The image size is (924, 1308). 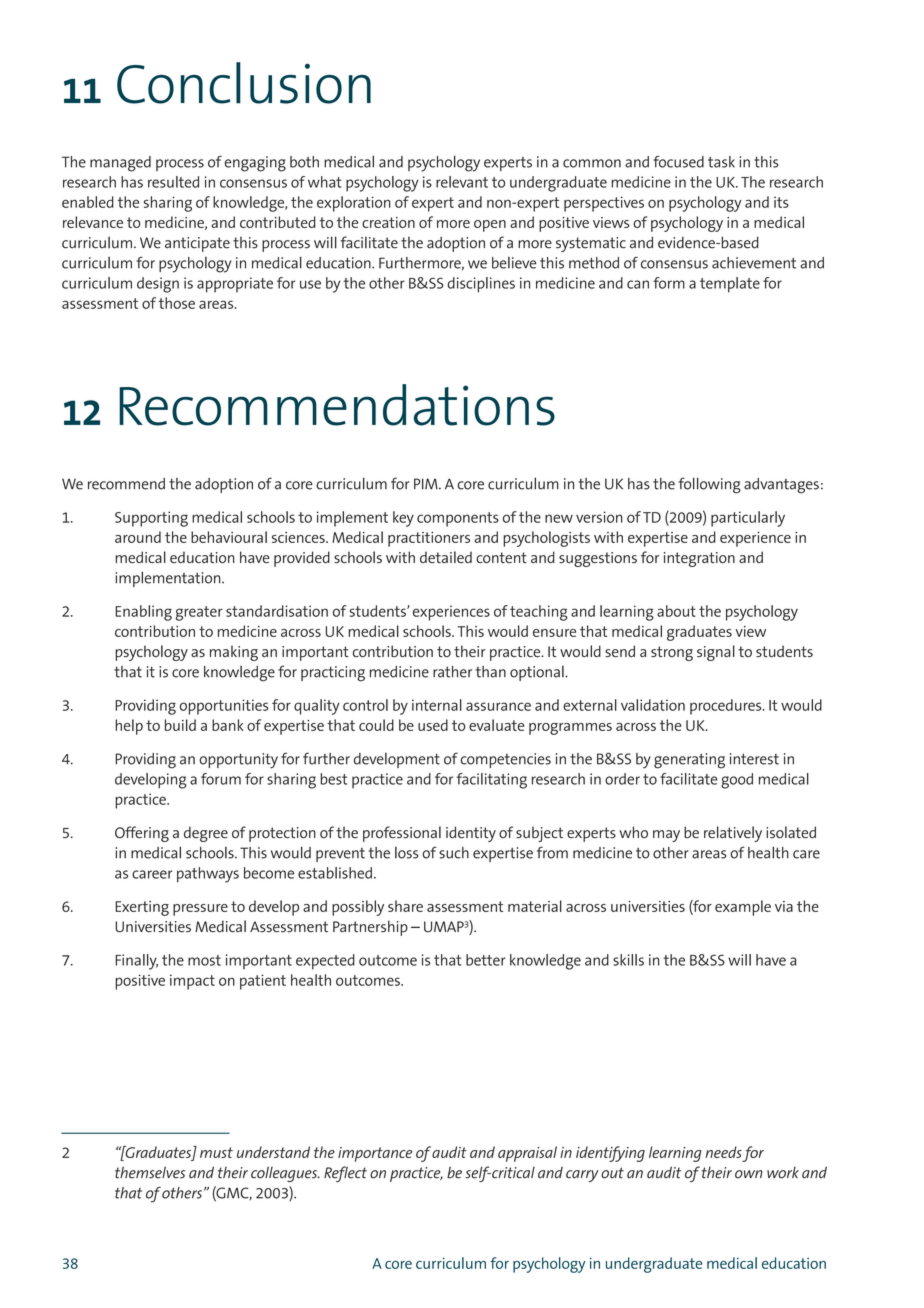 What do you see at coordinates (721, 162) in the screenshot?
I see `task` at bounding box center [721, 162].
